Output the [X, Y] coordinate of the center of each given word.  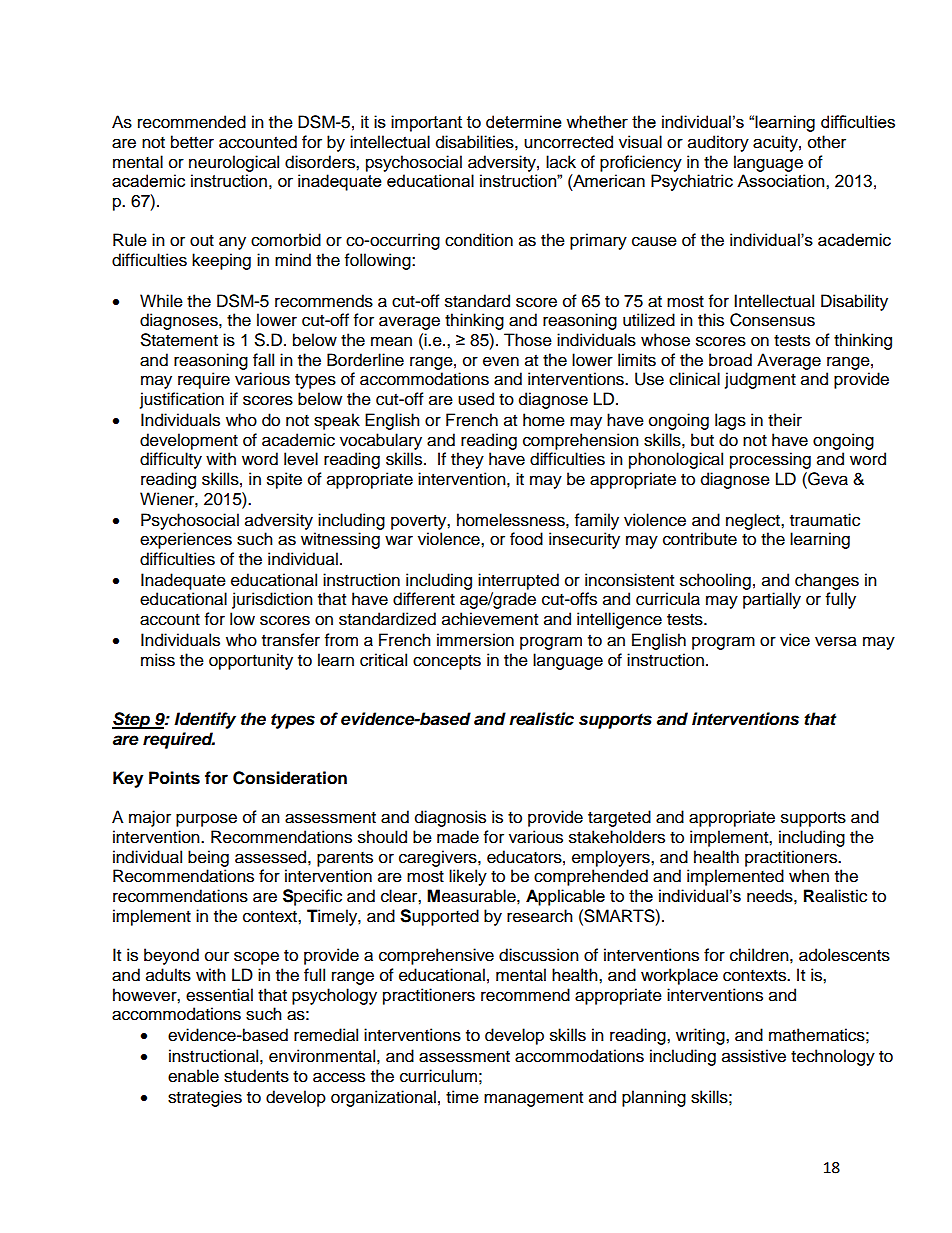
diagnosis [450, 818]
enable [193, 1076]
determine [524, 121]
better [192, 142]
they [467, 460]
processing [770, 460]
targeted [619, 818]
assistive [754, 1056]
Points [174, 778]
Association [782, 180]
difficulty [171, 460]
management [533, 1099]
